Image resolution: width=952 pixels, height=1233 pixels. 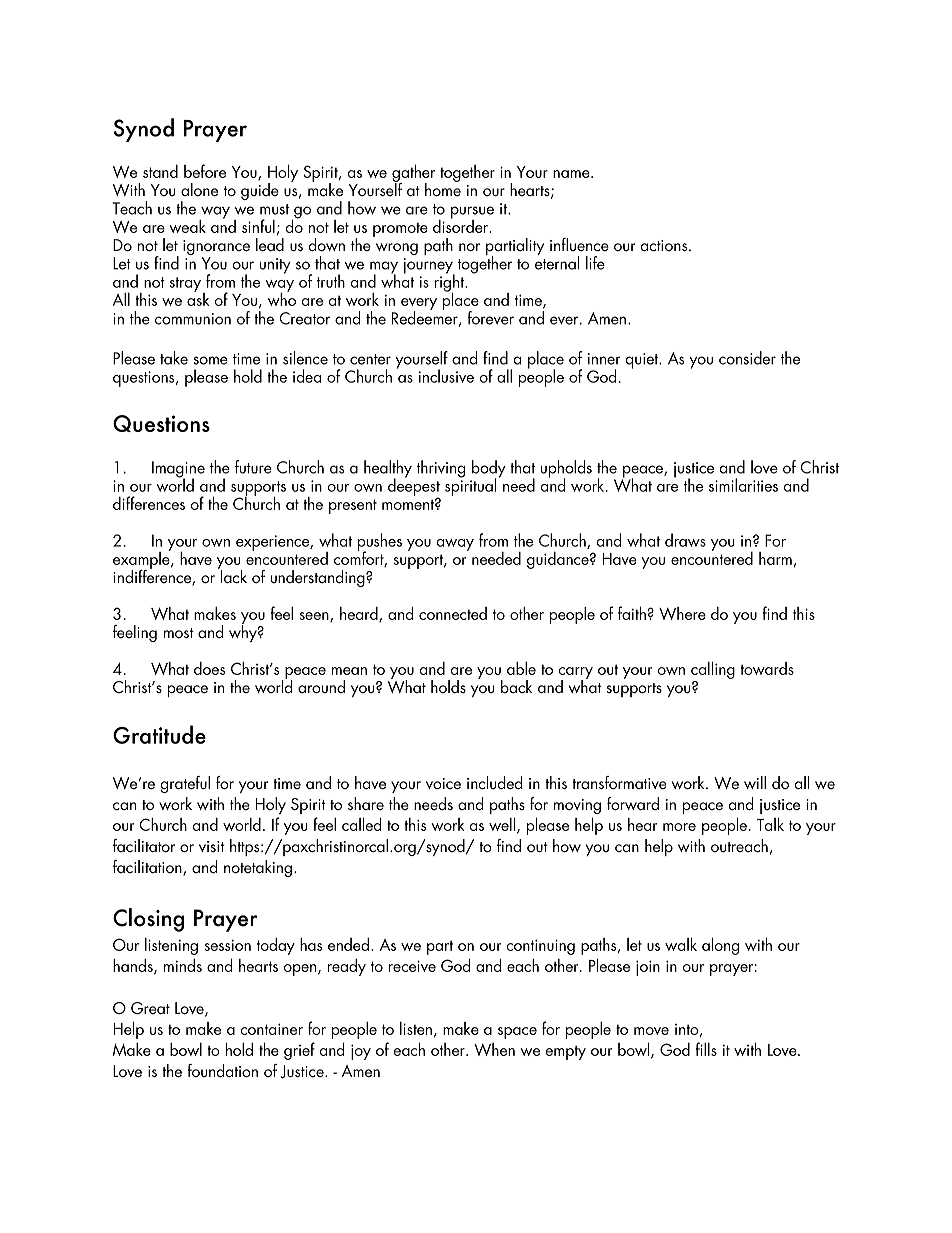 I want to click on foundation, so click(x=223, y=1070).
